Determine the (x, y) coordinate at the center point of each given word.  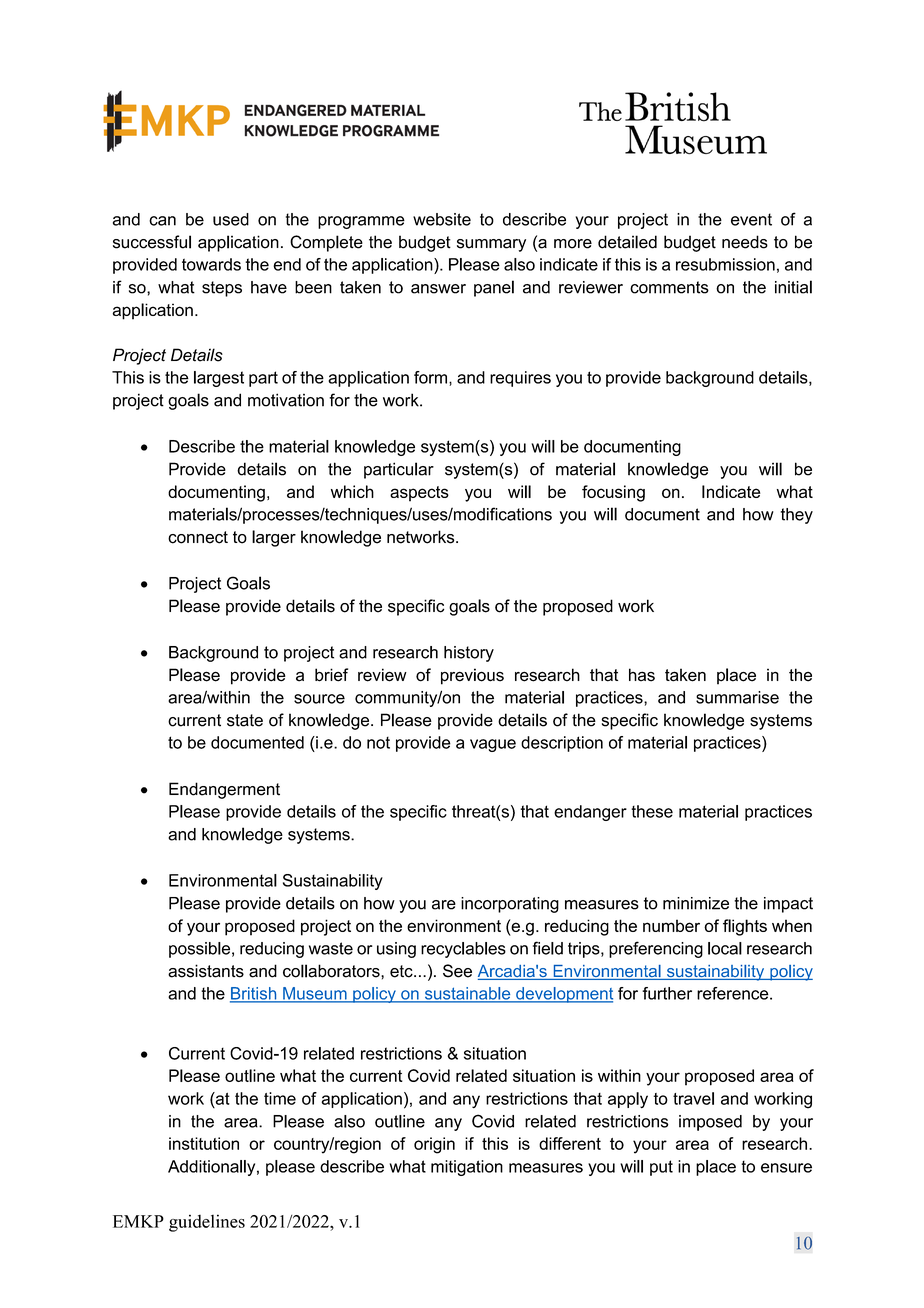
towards (211, 264)
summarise (737, 697)
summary (491, 245)
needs (745, 242)
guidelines (207, 1223)
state (245, 720)
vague (493, 745)
